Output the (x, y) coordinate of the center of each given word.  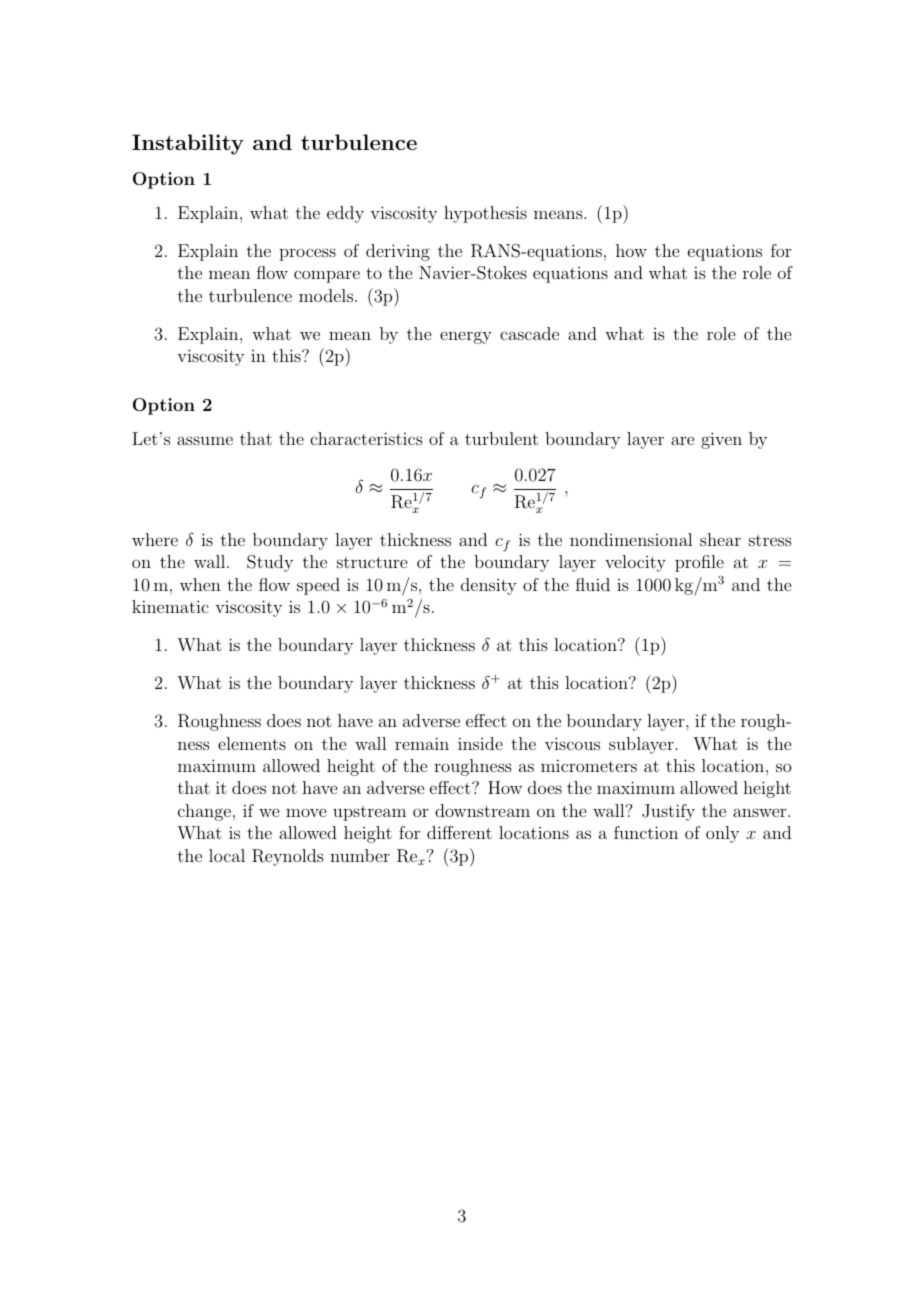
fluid (593, 584)
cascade (529, 333)
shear (720, 539)
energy (466, 337)
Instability (188, 144)
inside (480, 743)
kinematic (170, 606)
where (155, 539)
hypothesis (485, 214)
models (326, 295)
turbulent (501, 438)
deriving (398, 252)
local (227, 855)
